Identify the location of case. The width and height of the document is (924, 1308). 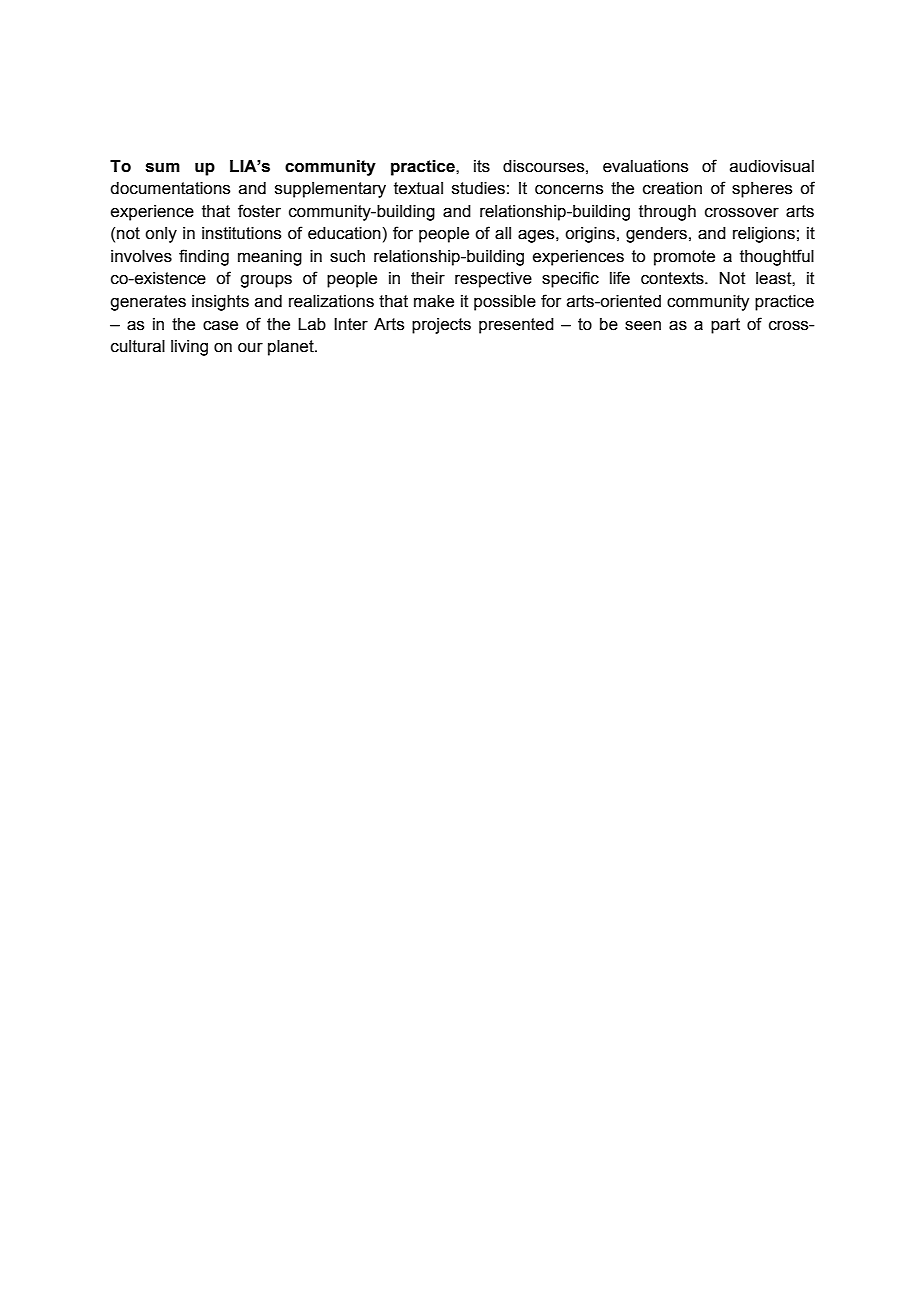
(220, 326).
